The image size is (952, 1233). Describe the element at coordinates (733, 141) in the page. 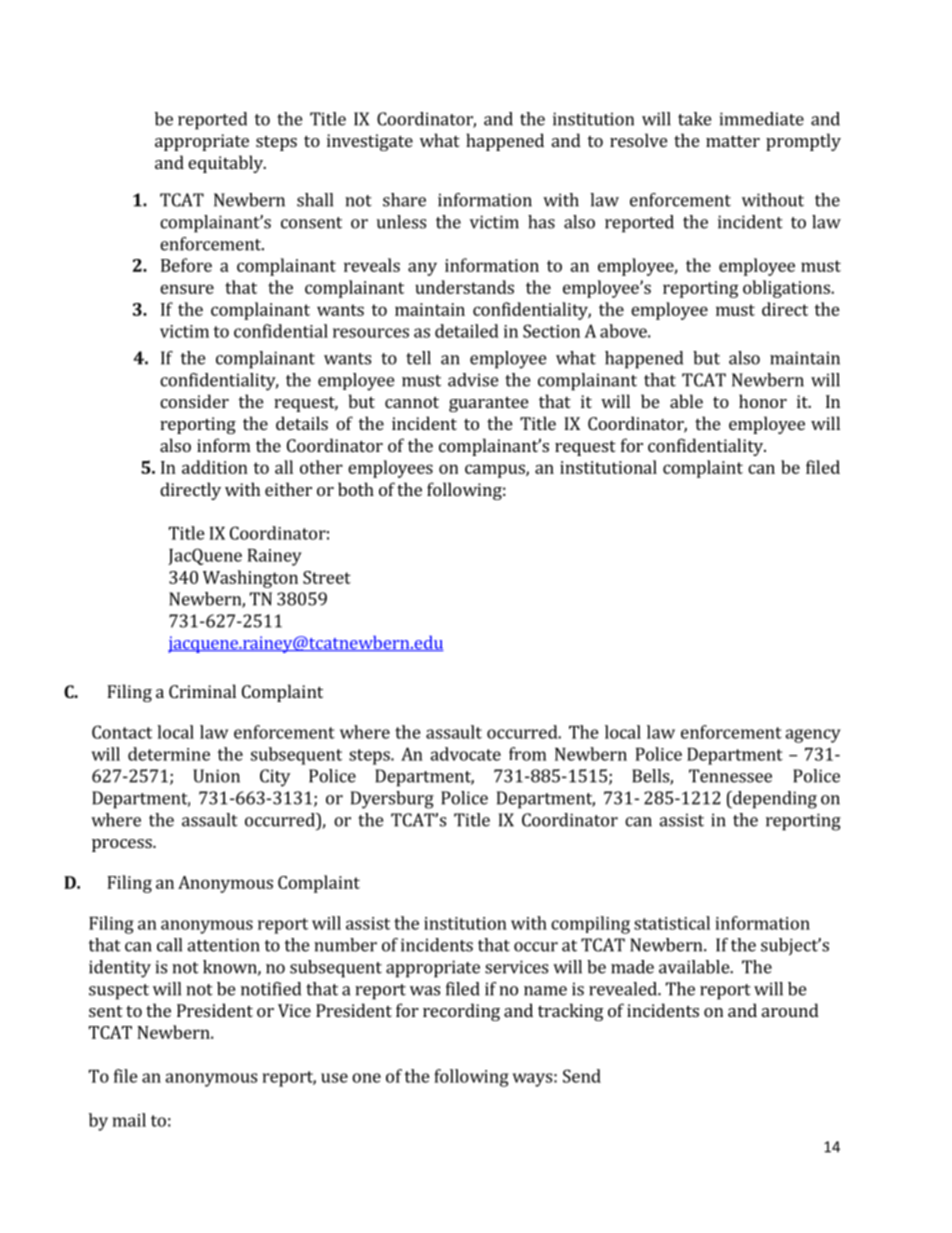

I see `matter` at that location.
